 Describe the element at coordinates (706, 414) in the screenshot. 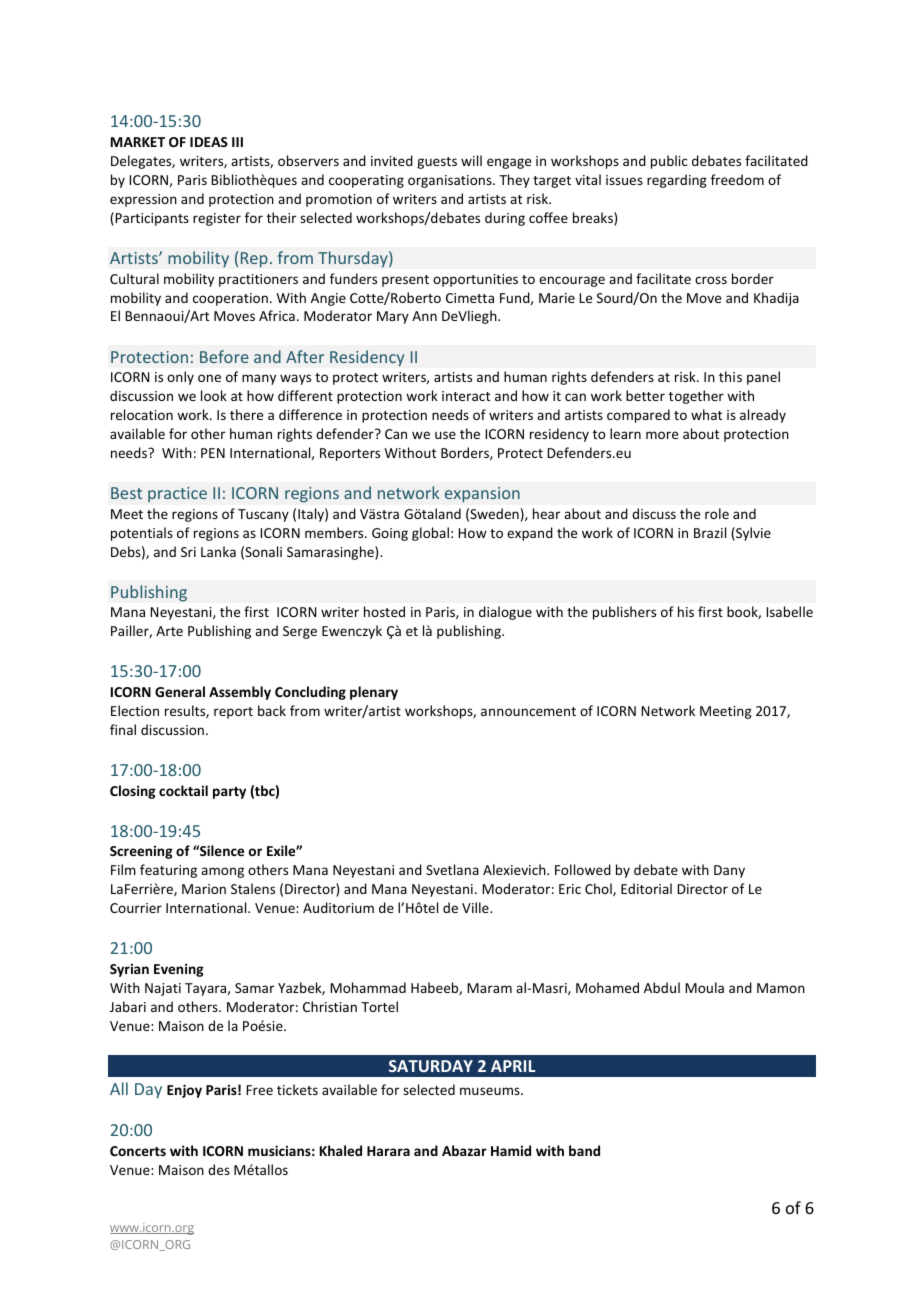

I see `what` at that location.
